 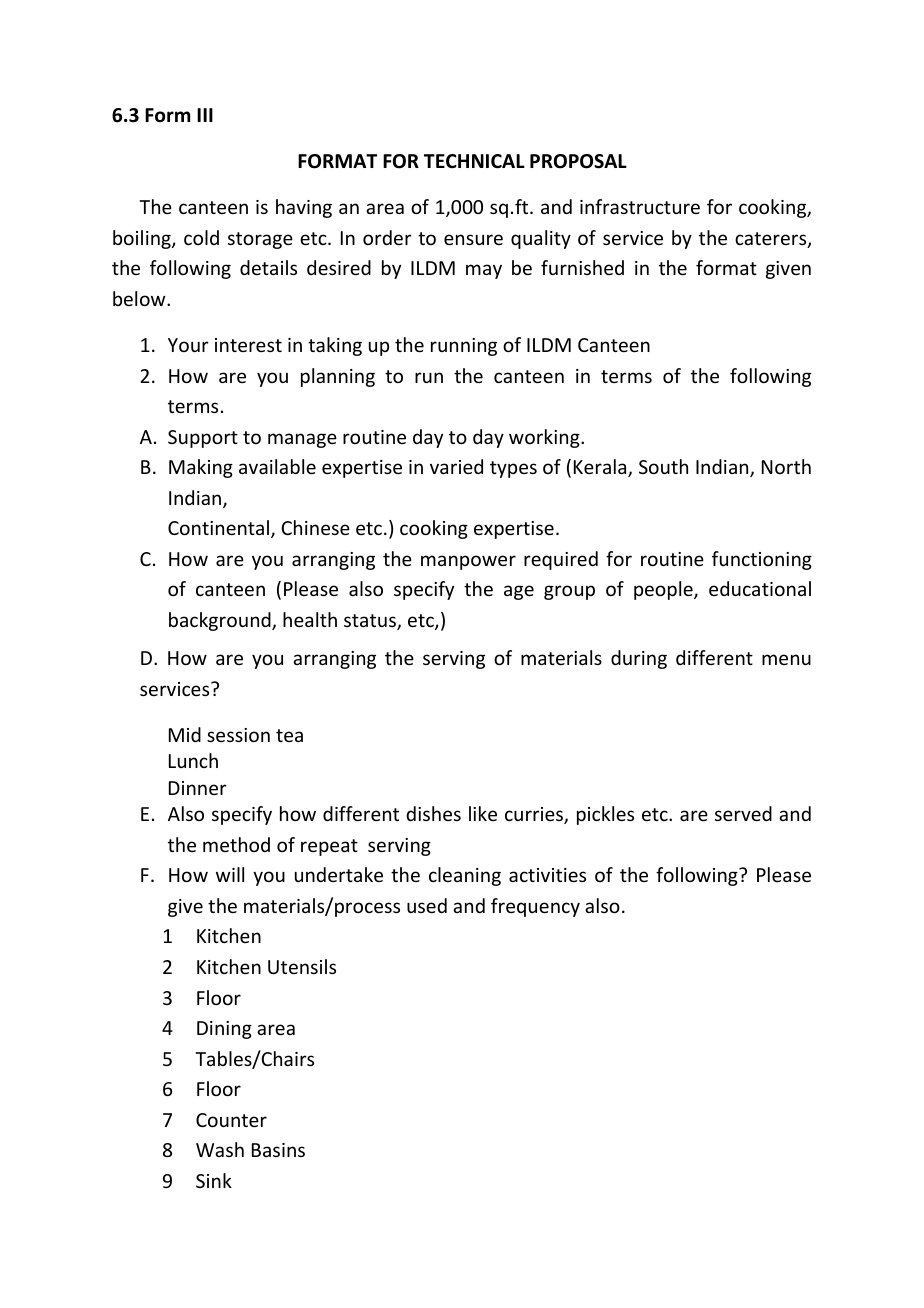 I want to click on Wash, so click(x=220, y=1149).
